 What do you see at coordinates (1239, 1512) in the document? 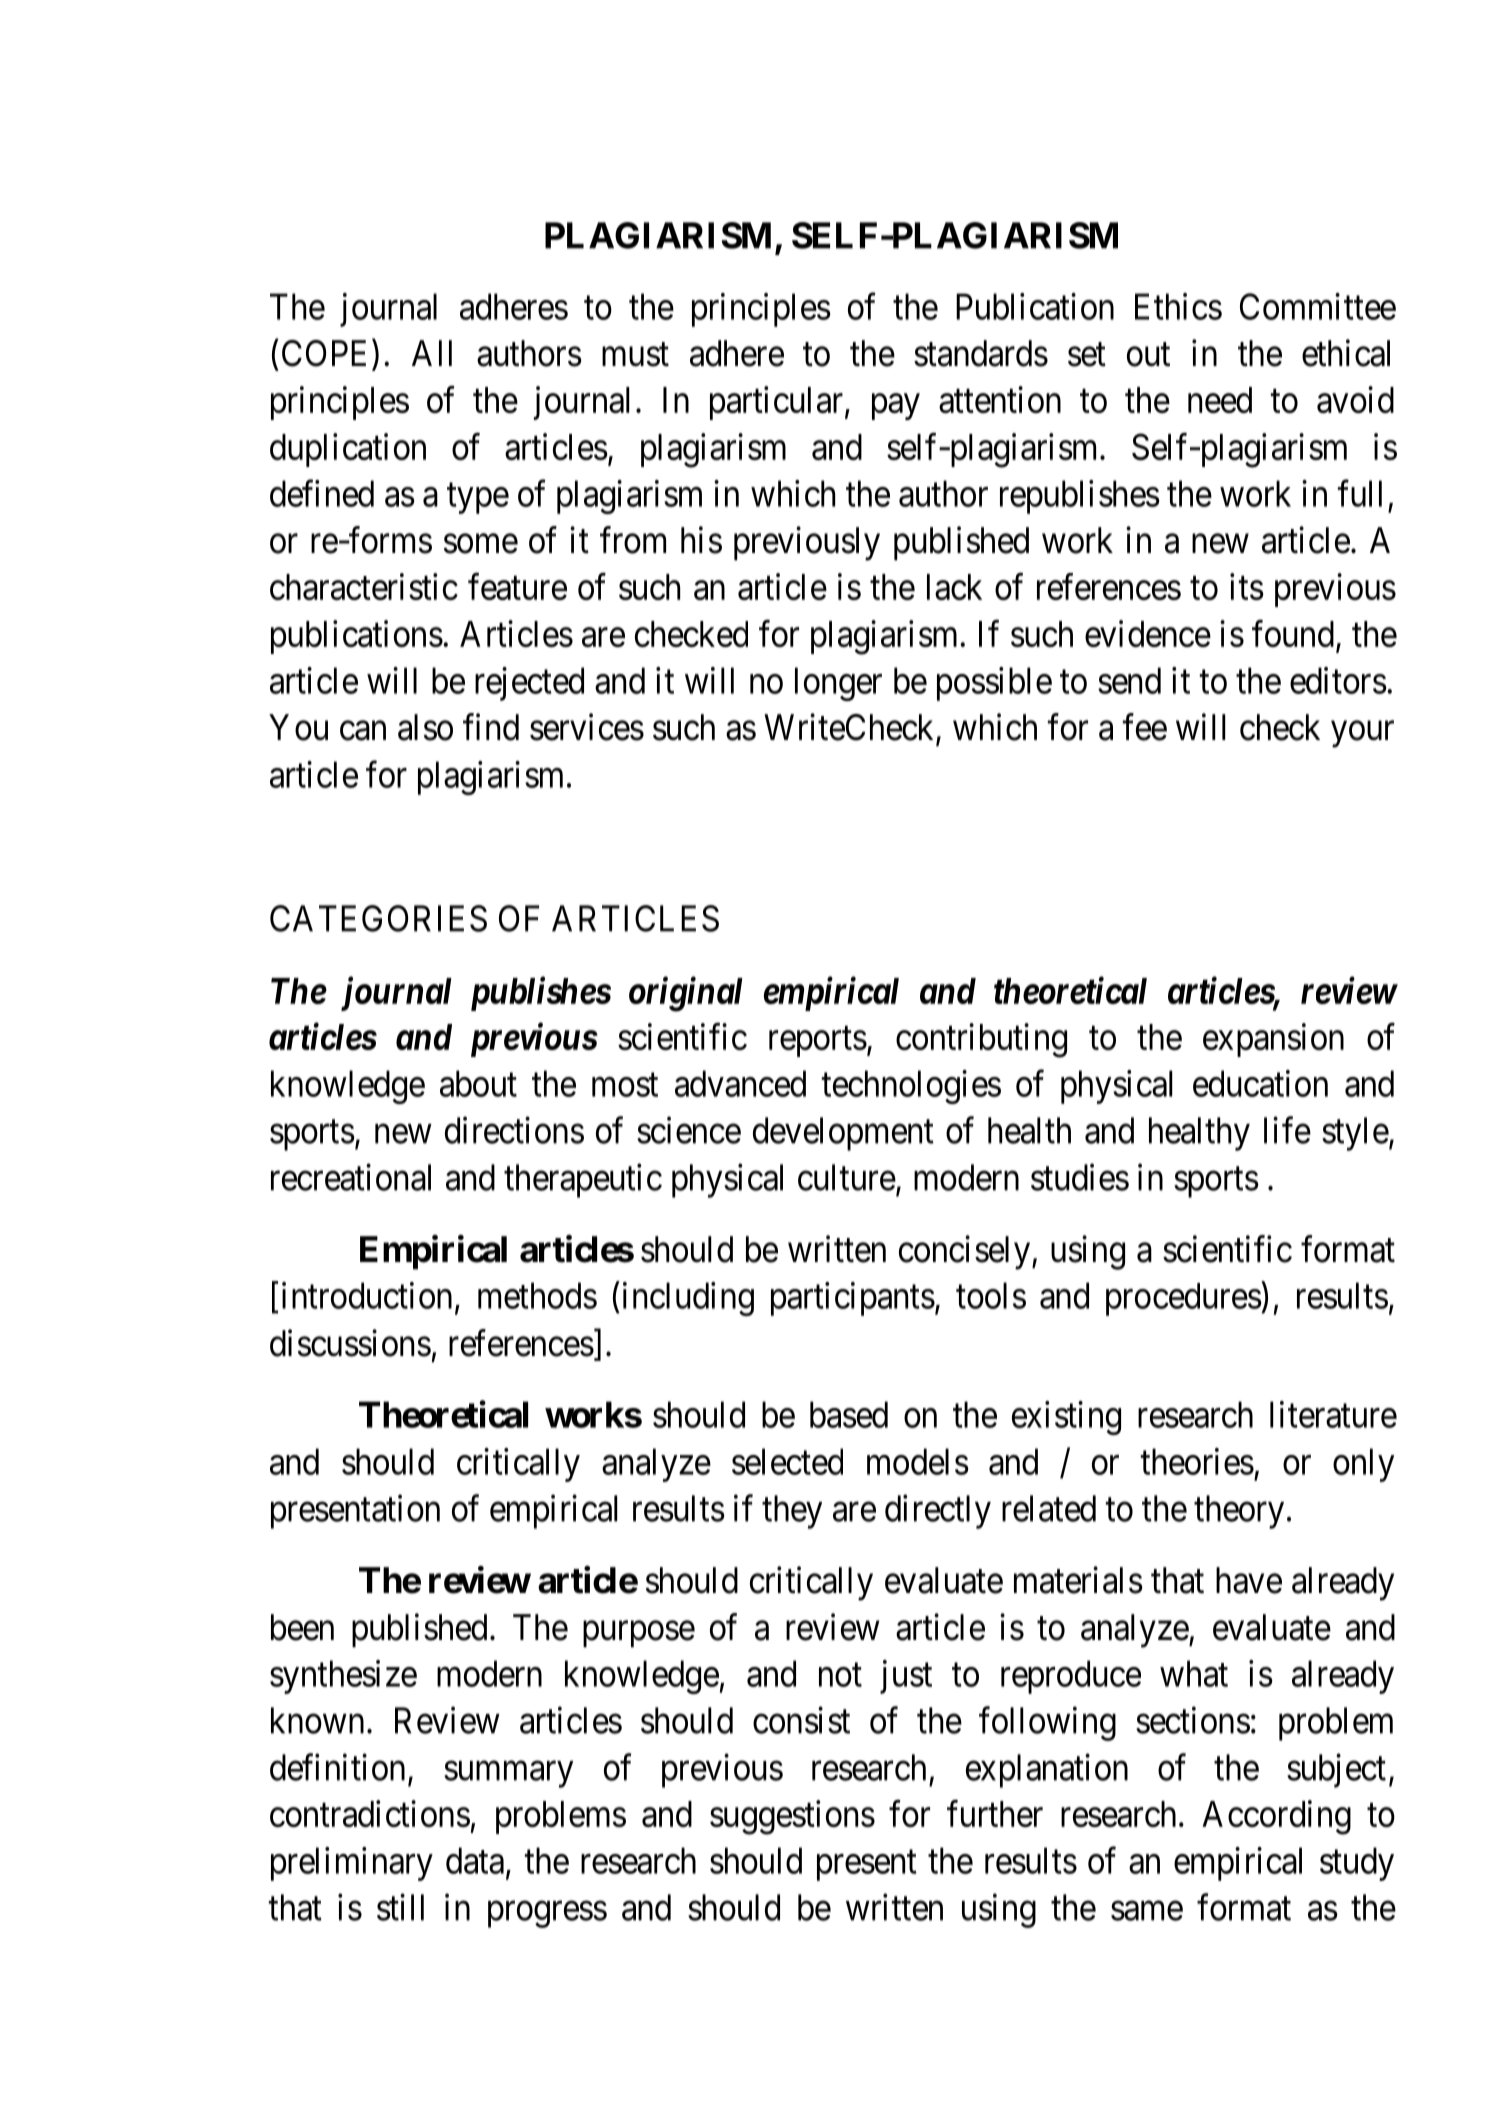
I see `theory` at bounding box center [1239, 1512].
